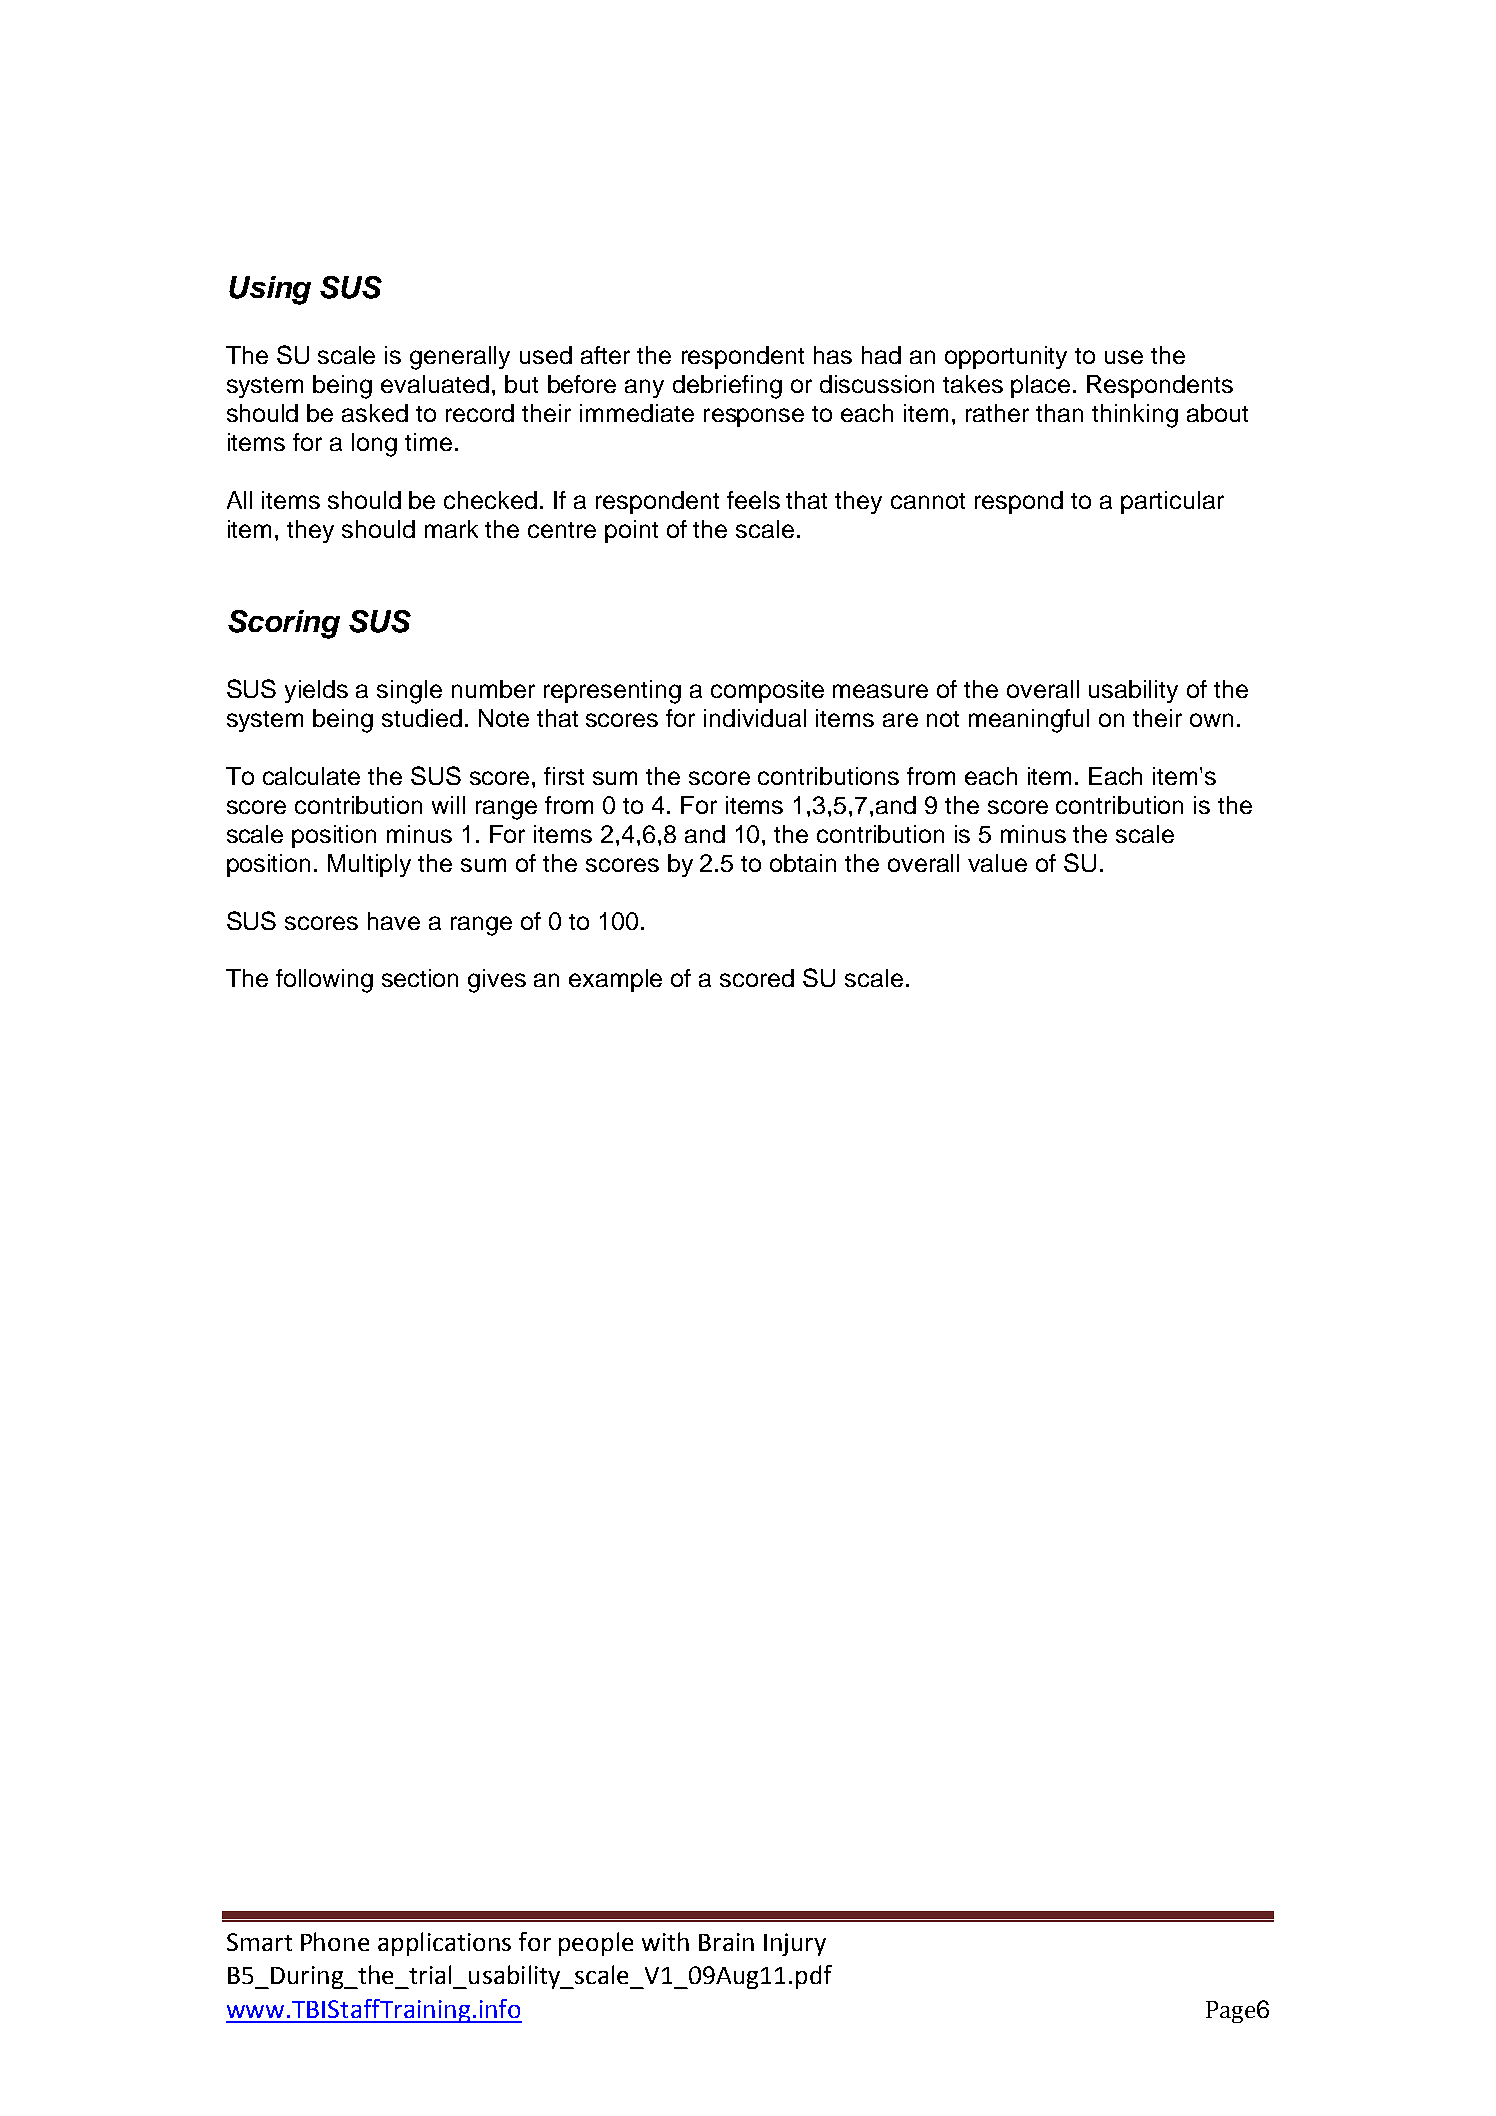  What do you see at coordinates (422, 718) in the screenshot?
I see `studied` at bounding box center [422, 718].
